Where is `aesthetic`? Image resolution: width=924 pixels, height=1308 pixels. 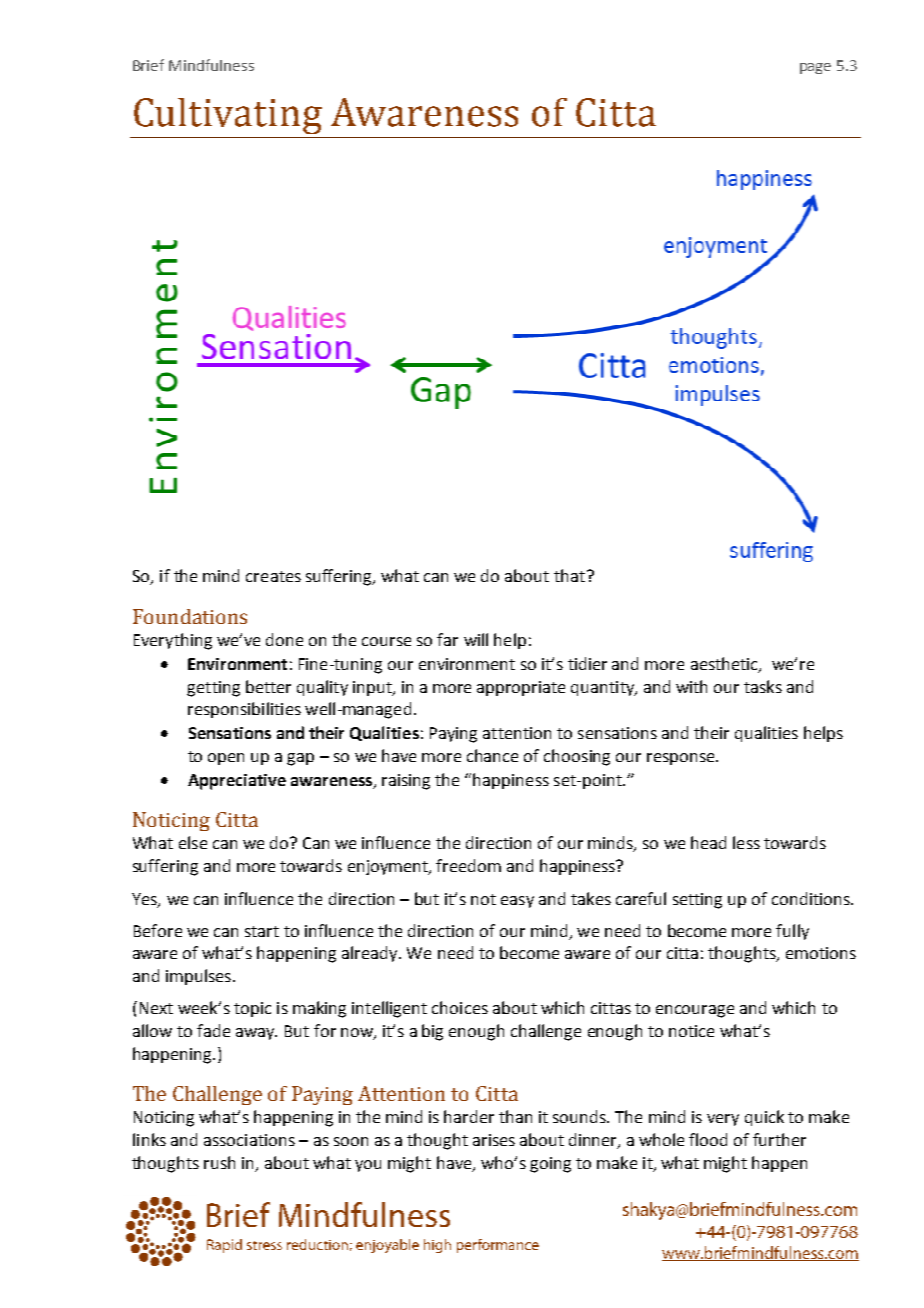 aesthetic is located at coordinates (725, 665).
